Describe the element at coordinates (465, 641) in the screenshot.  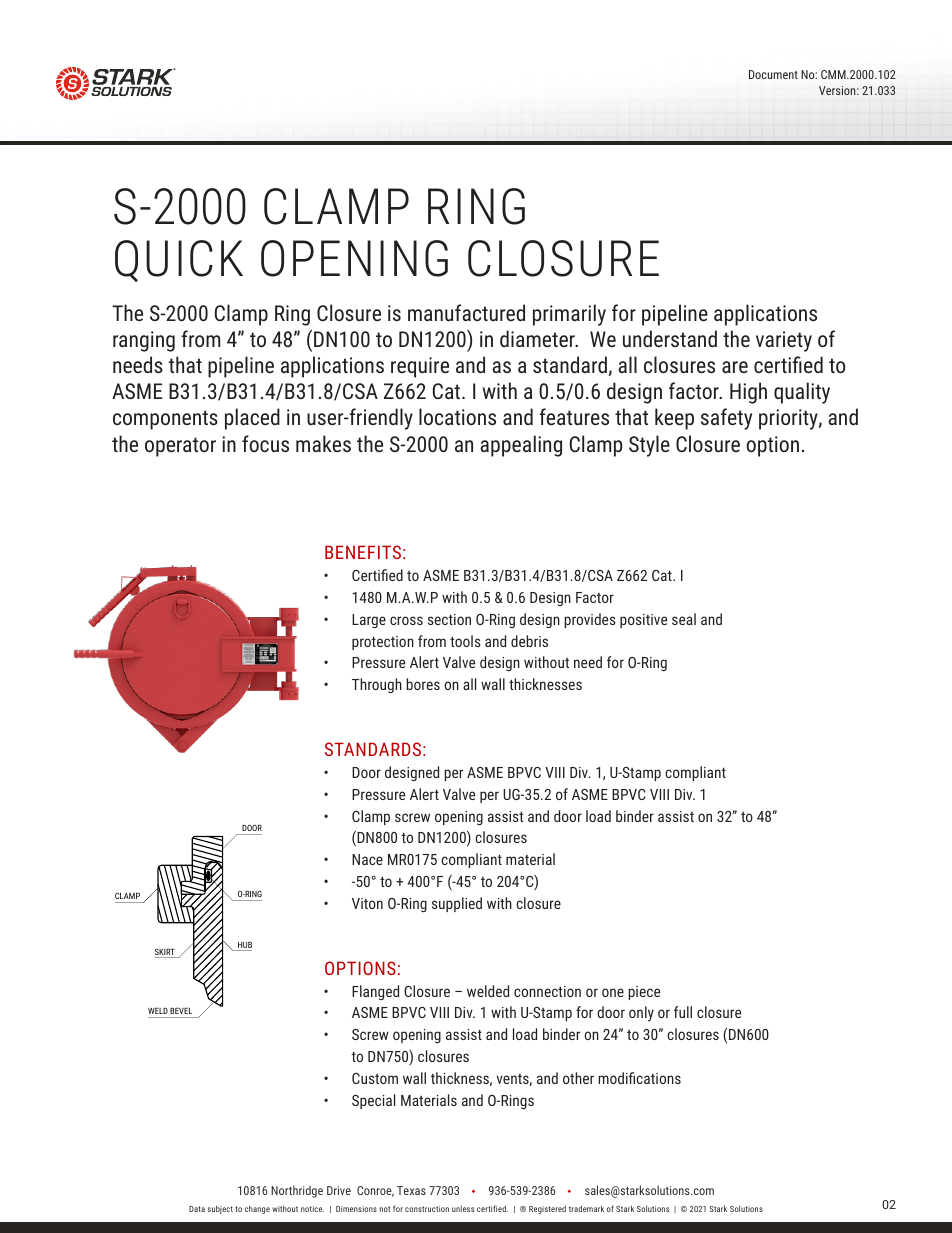
I see `tools` at that location.
